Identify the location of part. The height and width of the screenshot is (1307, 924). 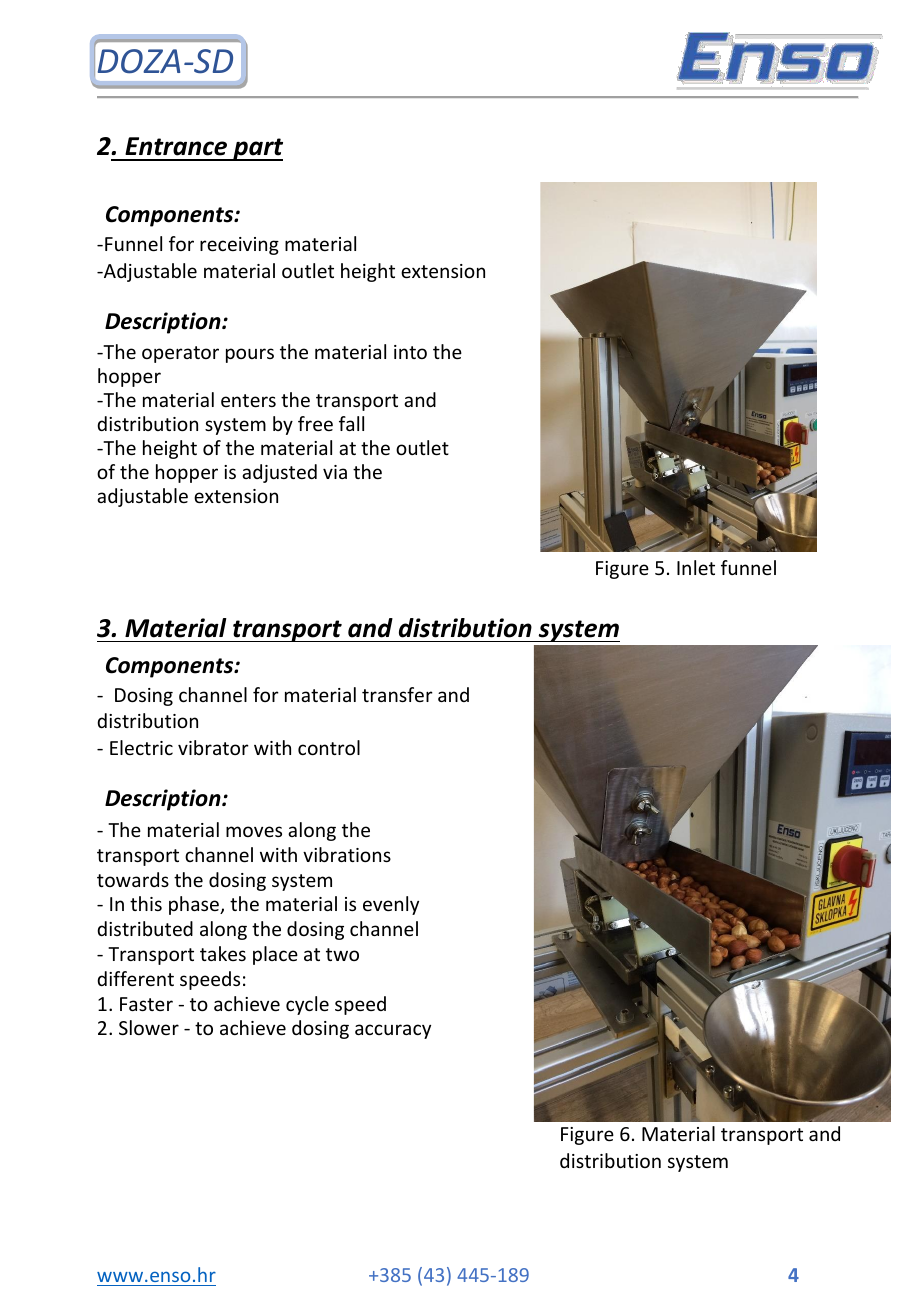
(257, 149).
